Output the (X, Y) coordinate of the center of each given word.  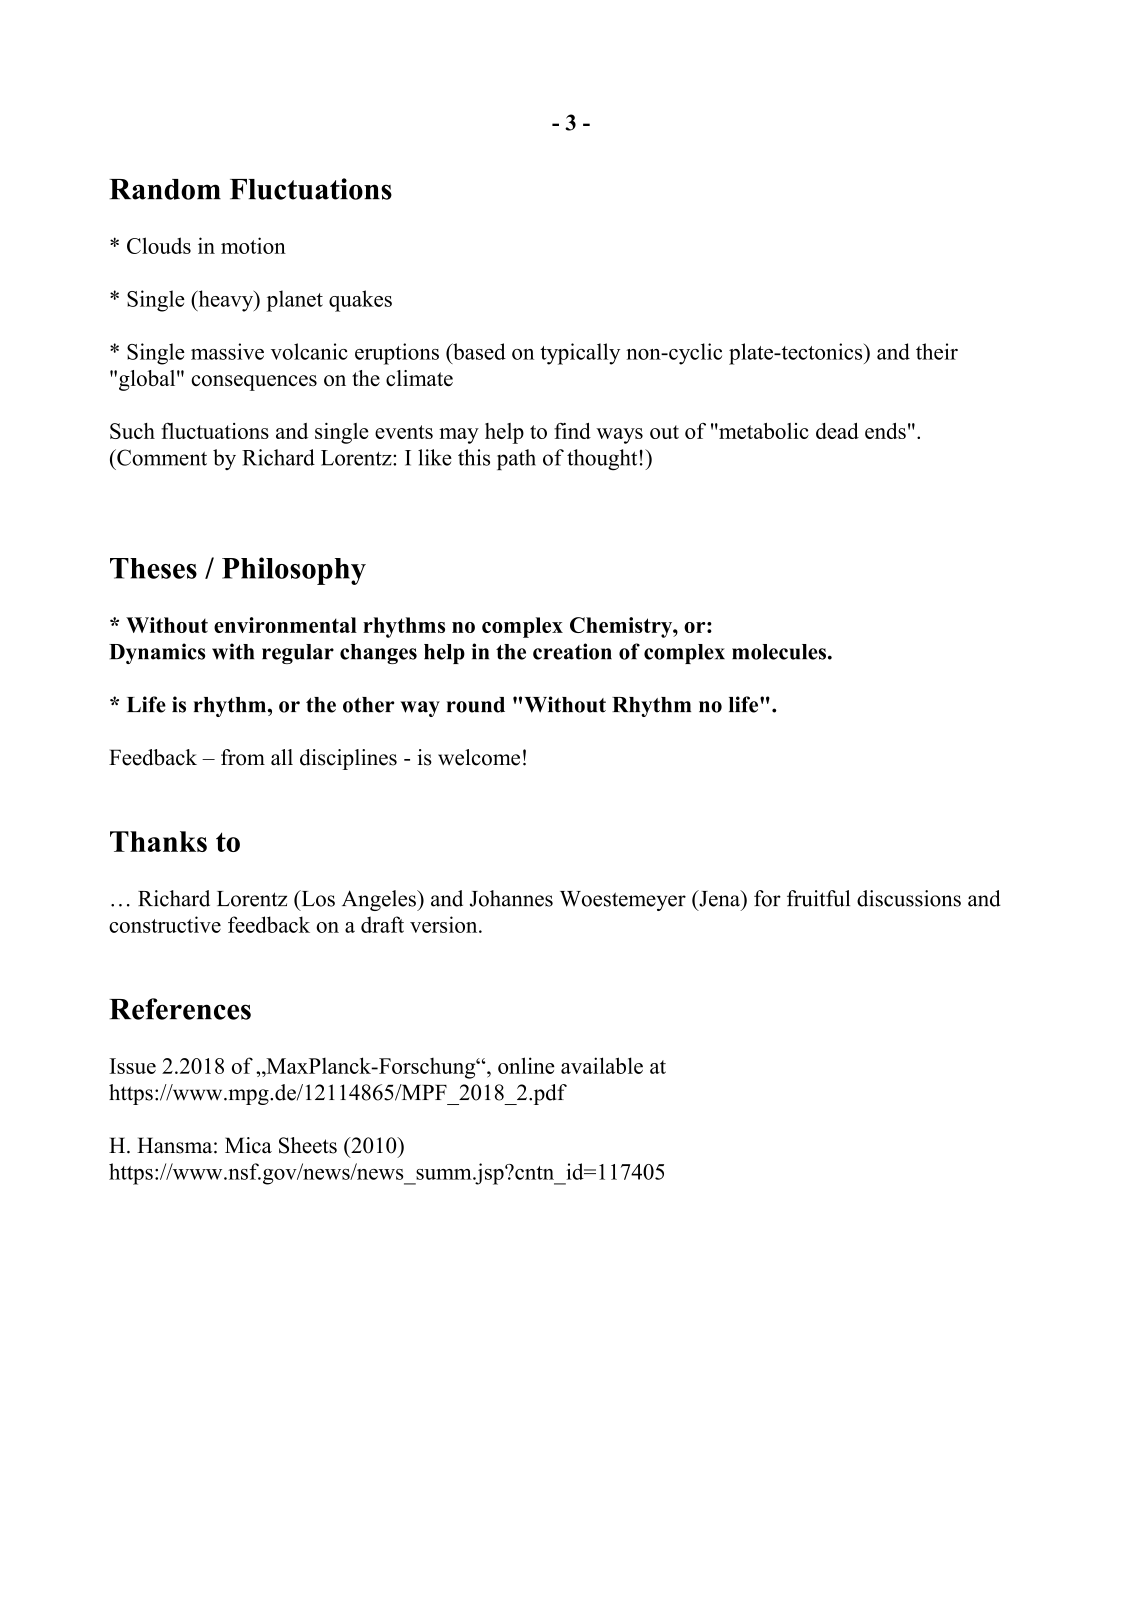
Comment (161, 457)
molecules (779, 652)
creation (572, 651)
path (516, 459)
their (937, 351)
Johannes (511, 898)
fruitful (818, 898)
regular (298, 654)
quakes (360, 301)
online (526, 1065)
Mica (248, 1145)
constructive (165, 924)
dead (837, 431)
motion (253, 245)
